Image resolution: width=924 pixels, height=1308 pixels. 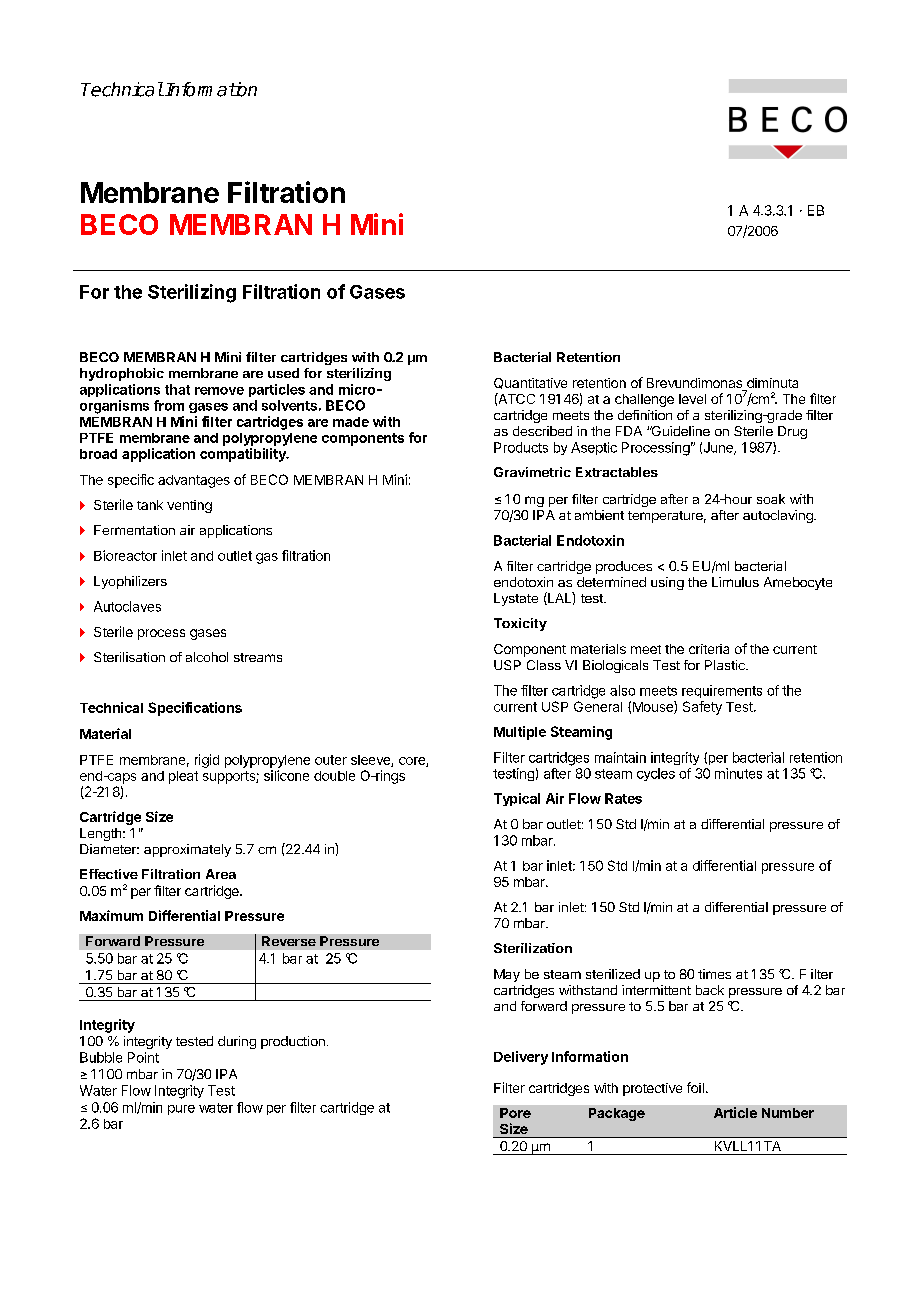 I want to click on level, so click(x=692, y=399).
